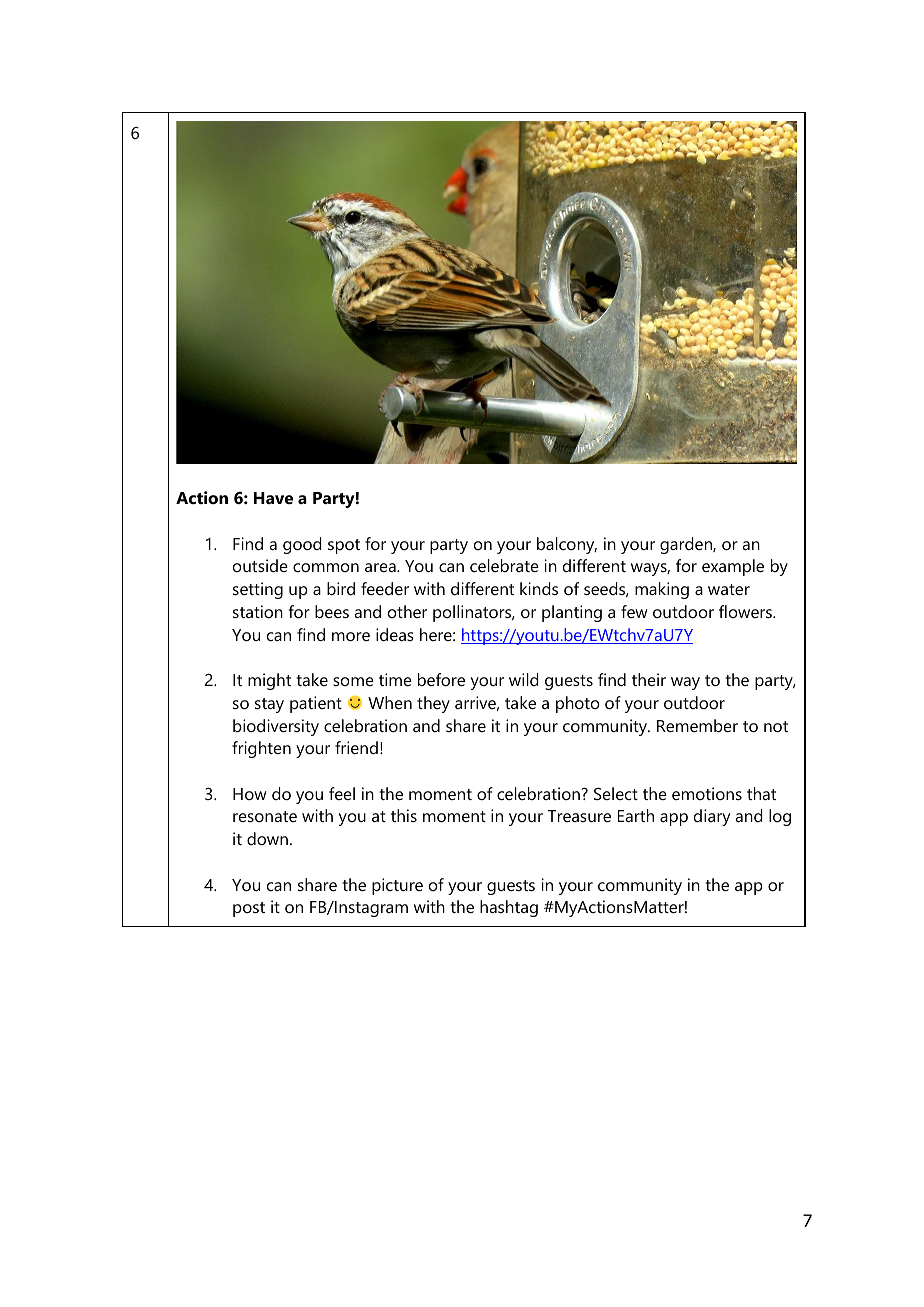 This screenshot has width=924, height=1307. Describe the element at coordinates (616, 793) in the screenshot. I see `Select` at that location.
